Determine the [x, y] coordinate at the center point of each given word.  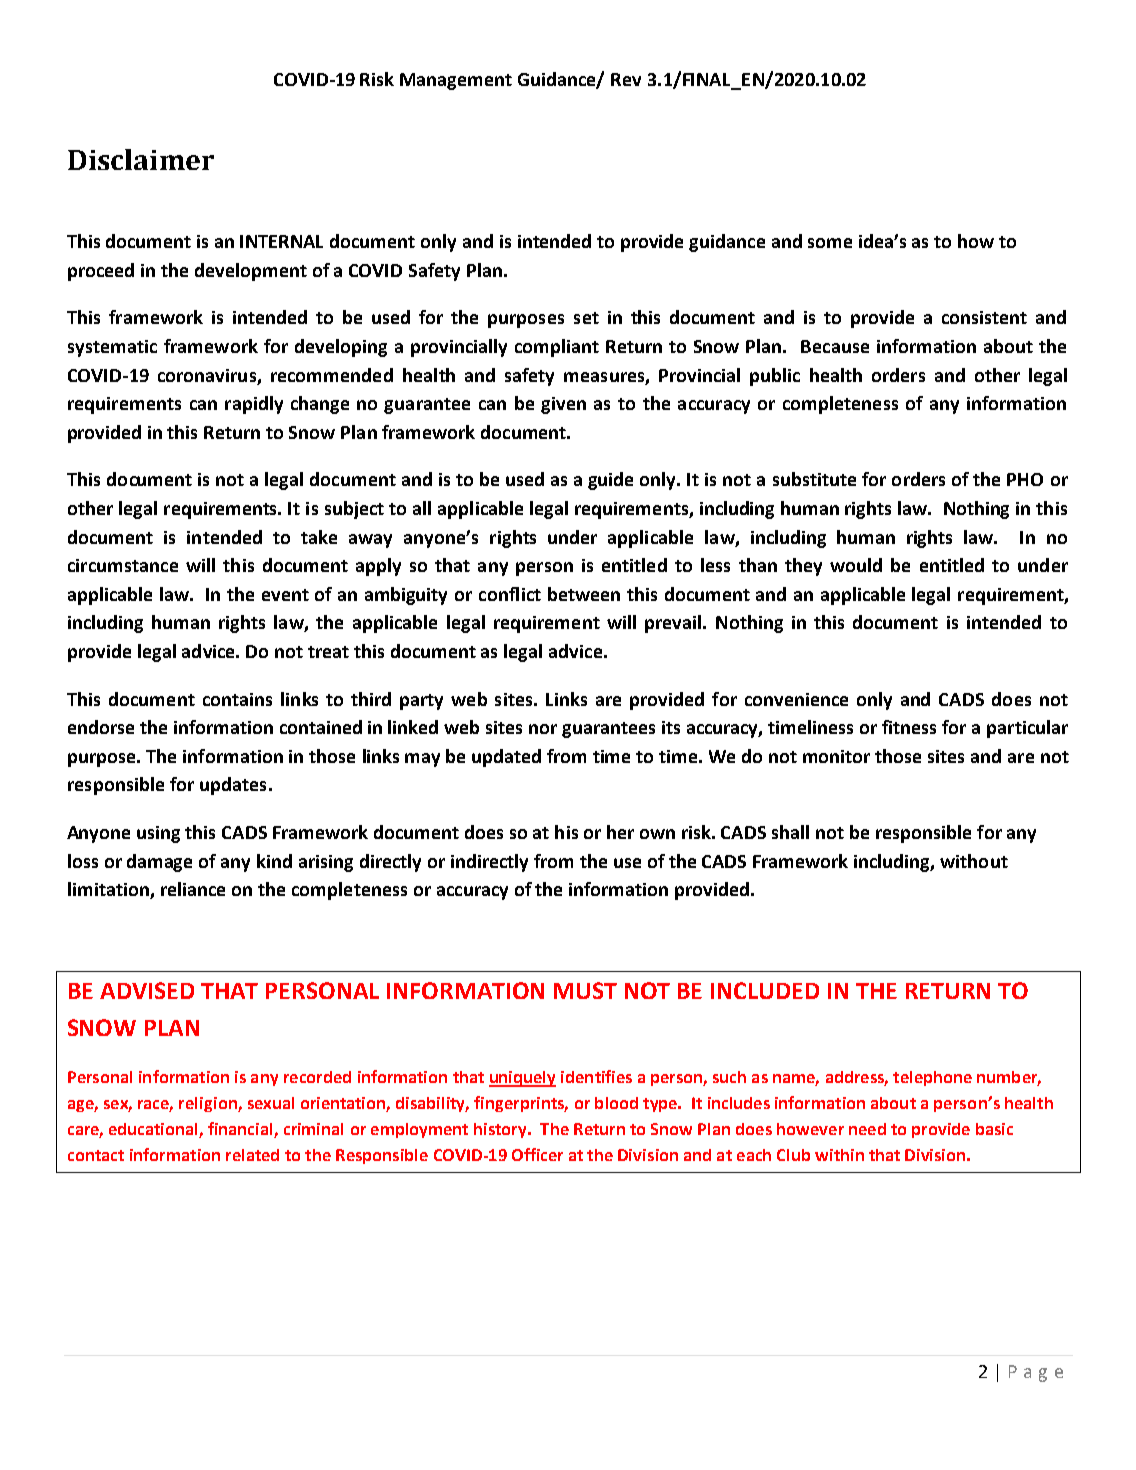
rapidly [254, 405]
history [501, 1130]
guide [610, 481]
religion [209, 1104]
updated [506, 758]
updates [233, 786]
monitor [836, 756]
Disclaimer [141, 159]
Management [456, 81]
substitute [814, 479]
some [830, 243]
